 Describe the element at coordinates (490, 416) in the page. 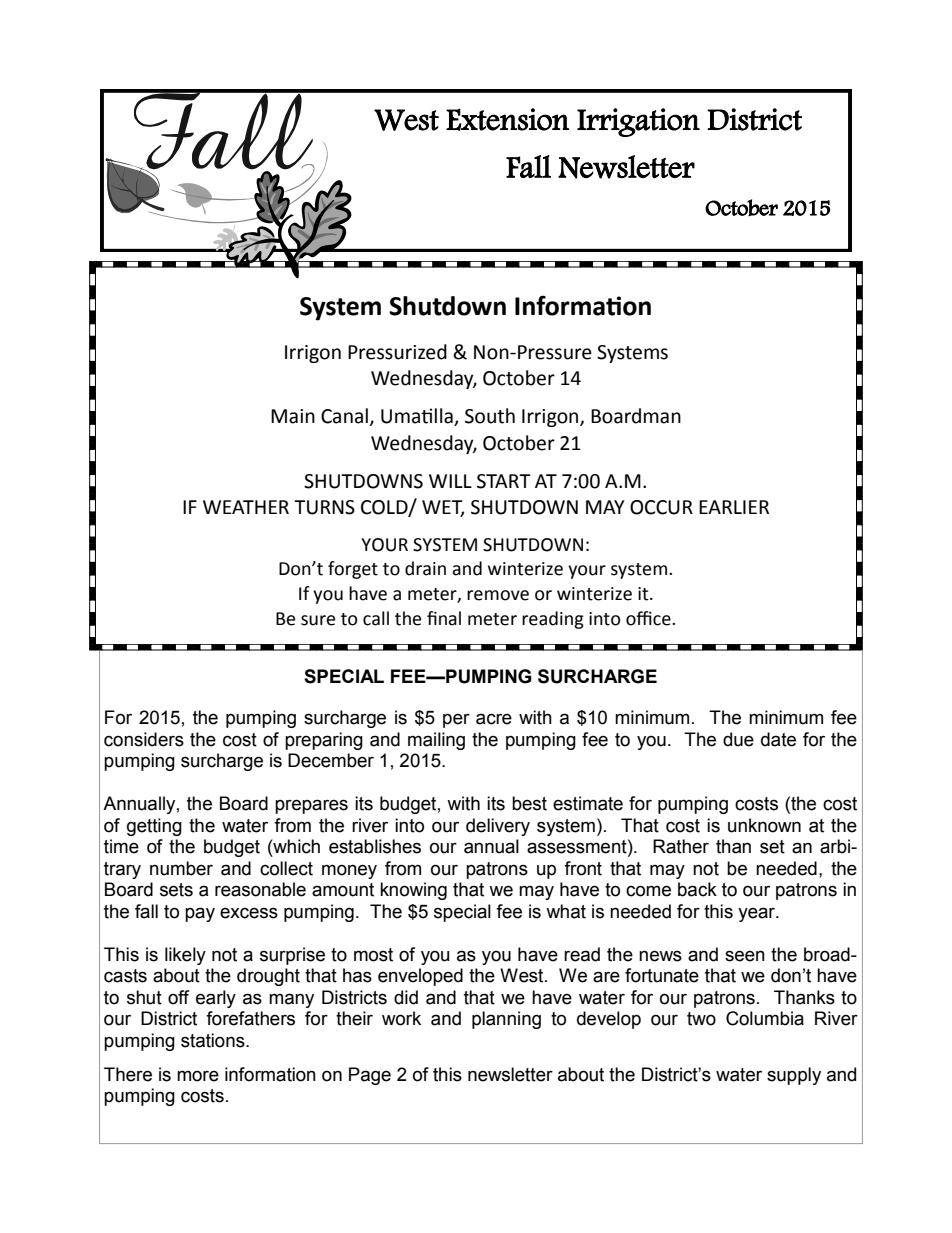

I see `South` at that location.
